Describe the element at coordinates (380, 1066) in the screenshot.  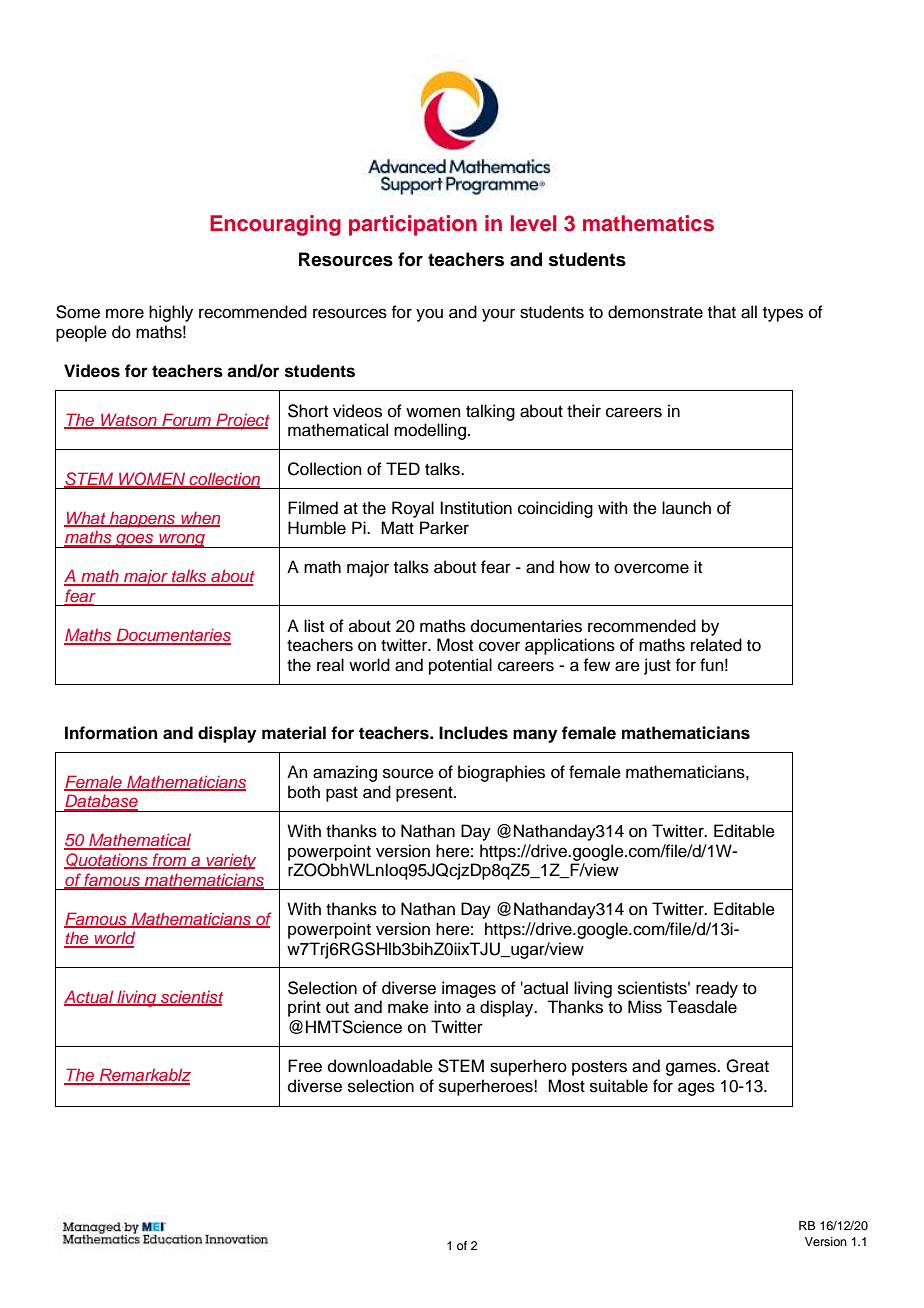
I see `downloadable` at that location.
